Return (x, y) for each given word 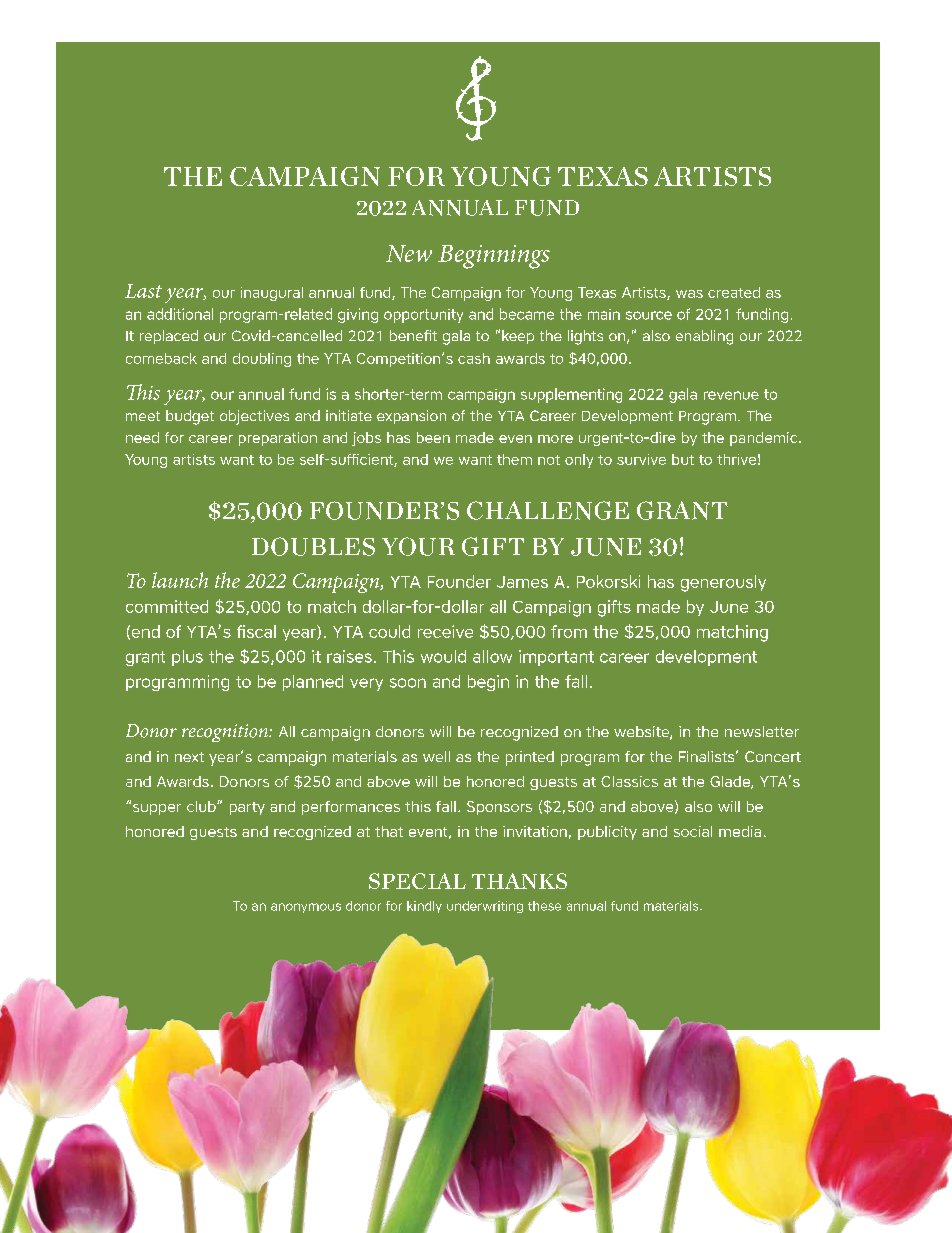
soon (408, 683)
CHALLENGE (548, 510)
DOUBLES (313, 546)
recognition (226, 733)
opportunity (423, 316)
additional (180, 314)
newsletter (762, 731)
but (683, 459)
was (689, 294)
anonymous (306, 908)
